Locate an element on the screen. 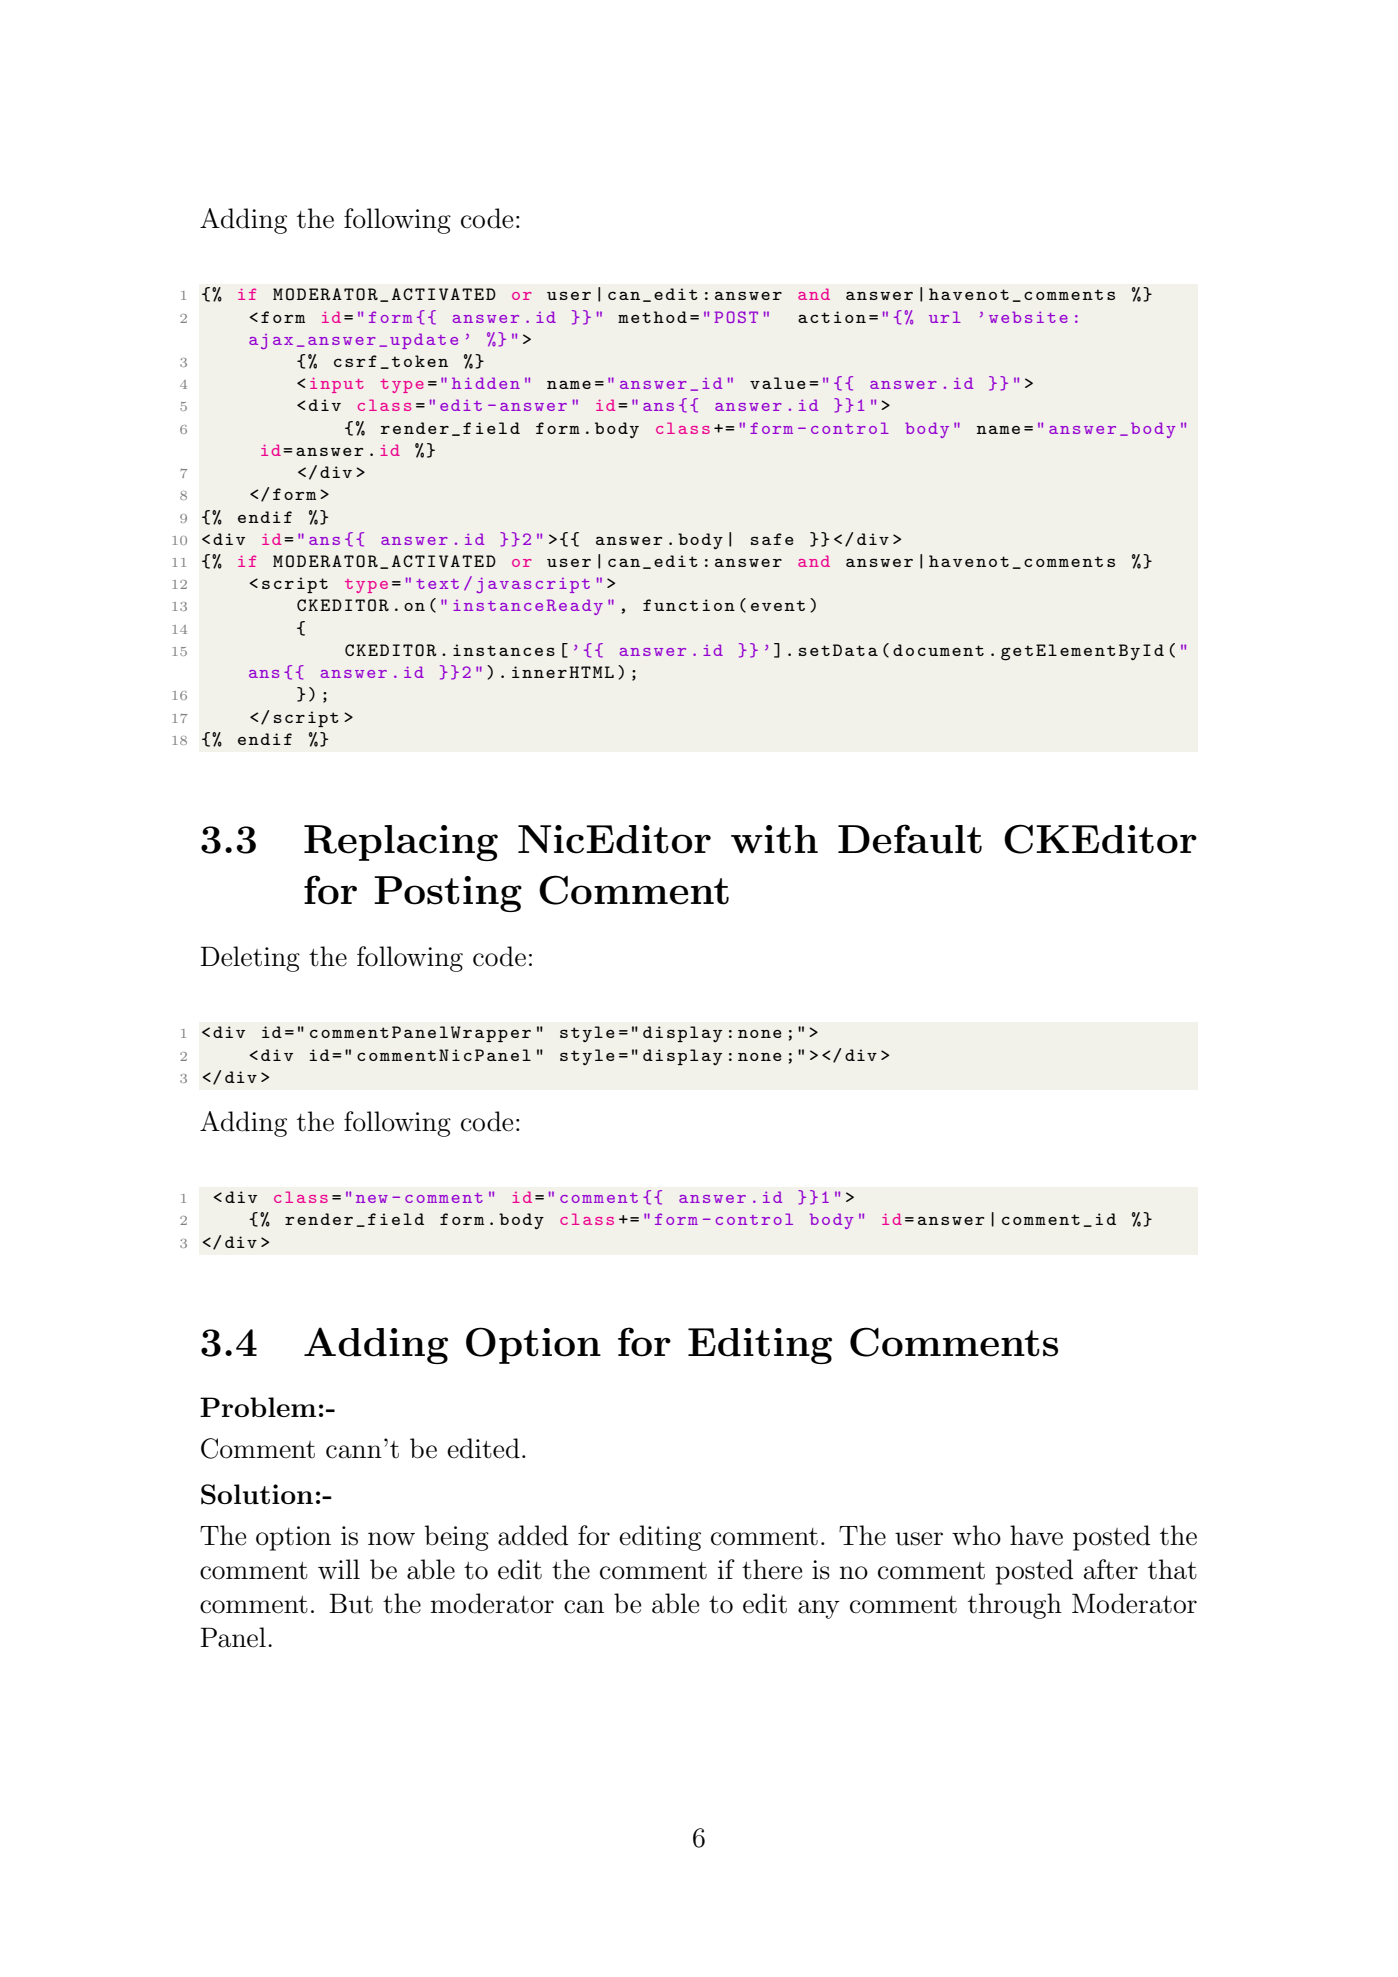 Image resolution: width=1398 pixels, height=1977 pixels. will is located at coordinates (339, 1569).
